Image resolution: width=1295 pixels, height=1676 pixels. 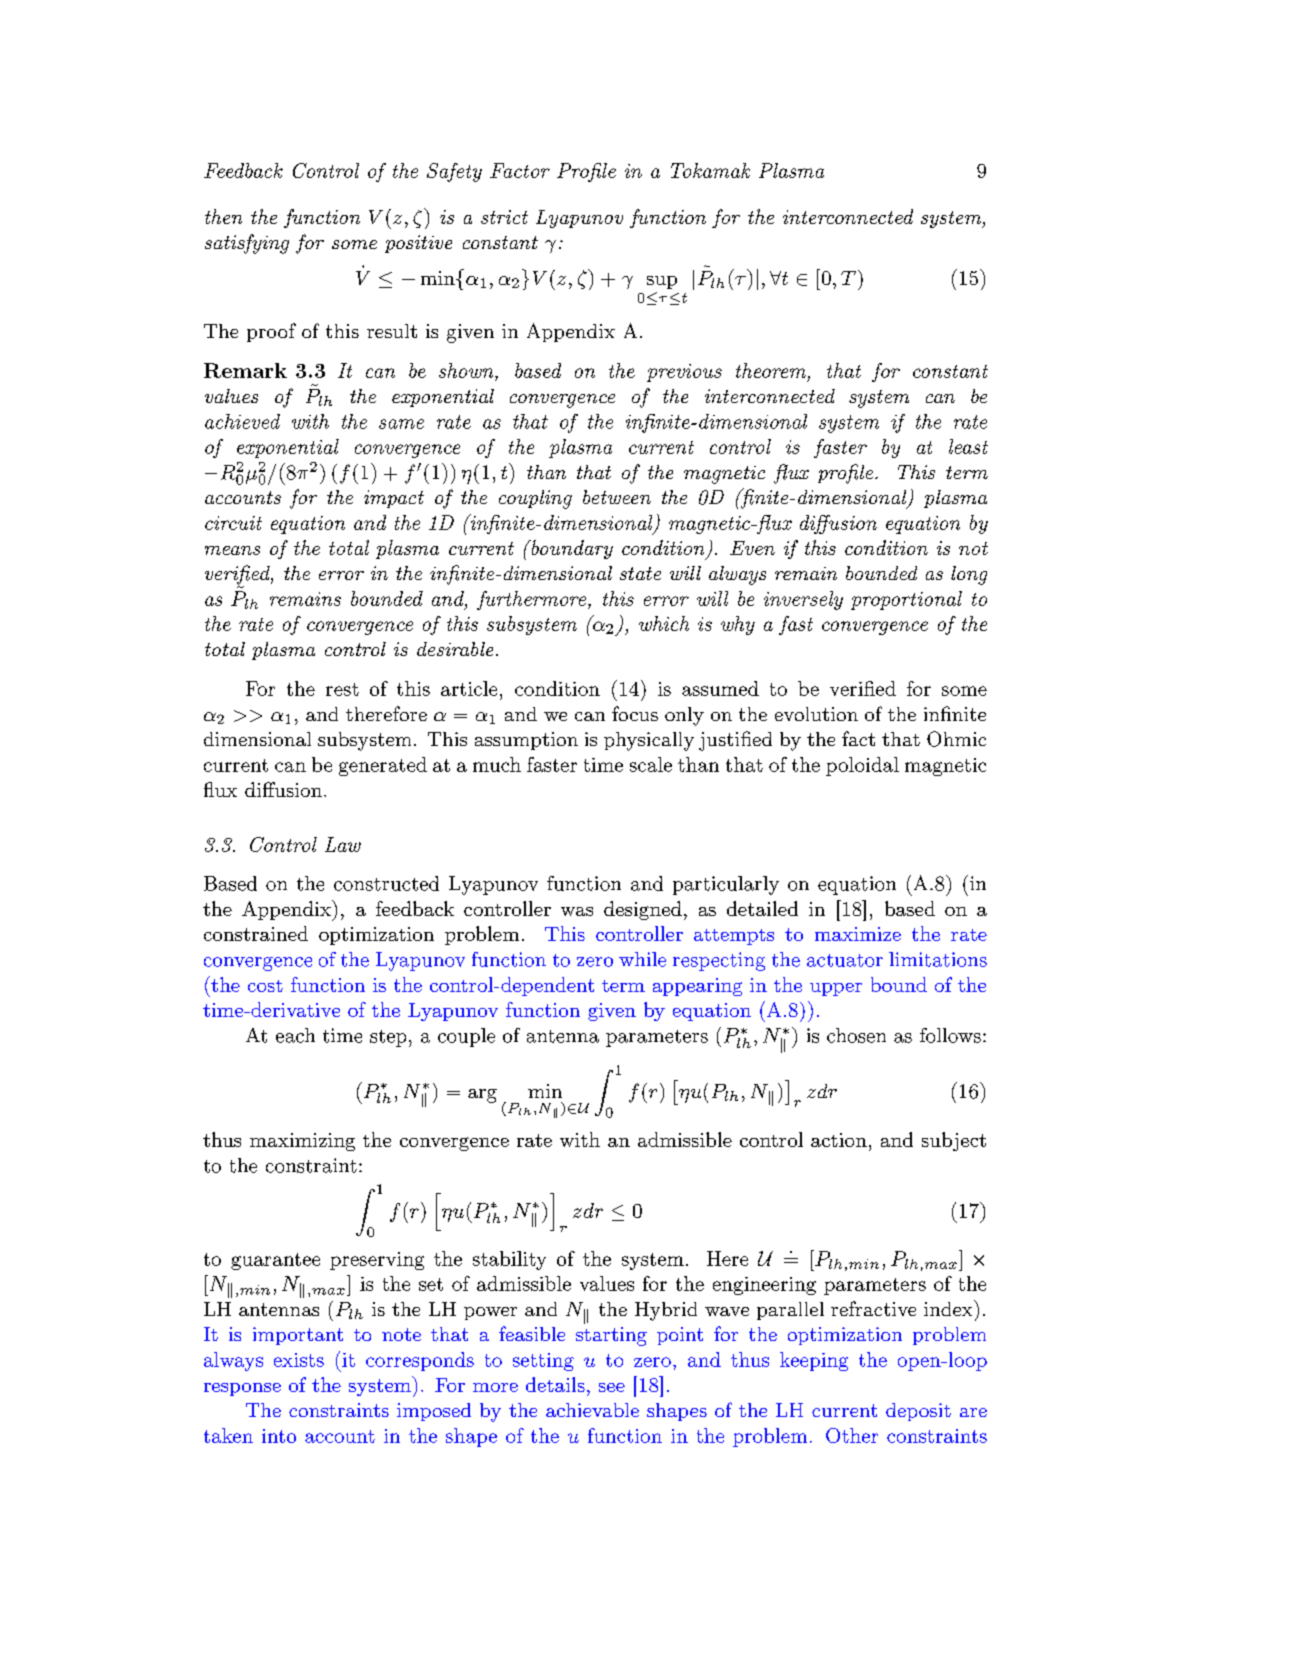 What do you see at coordinates (299, 1360) in the screenshot?
I see `exists` at bounding box center [299, 1360].
